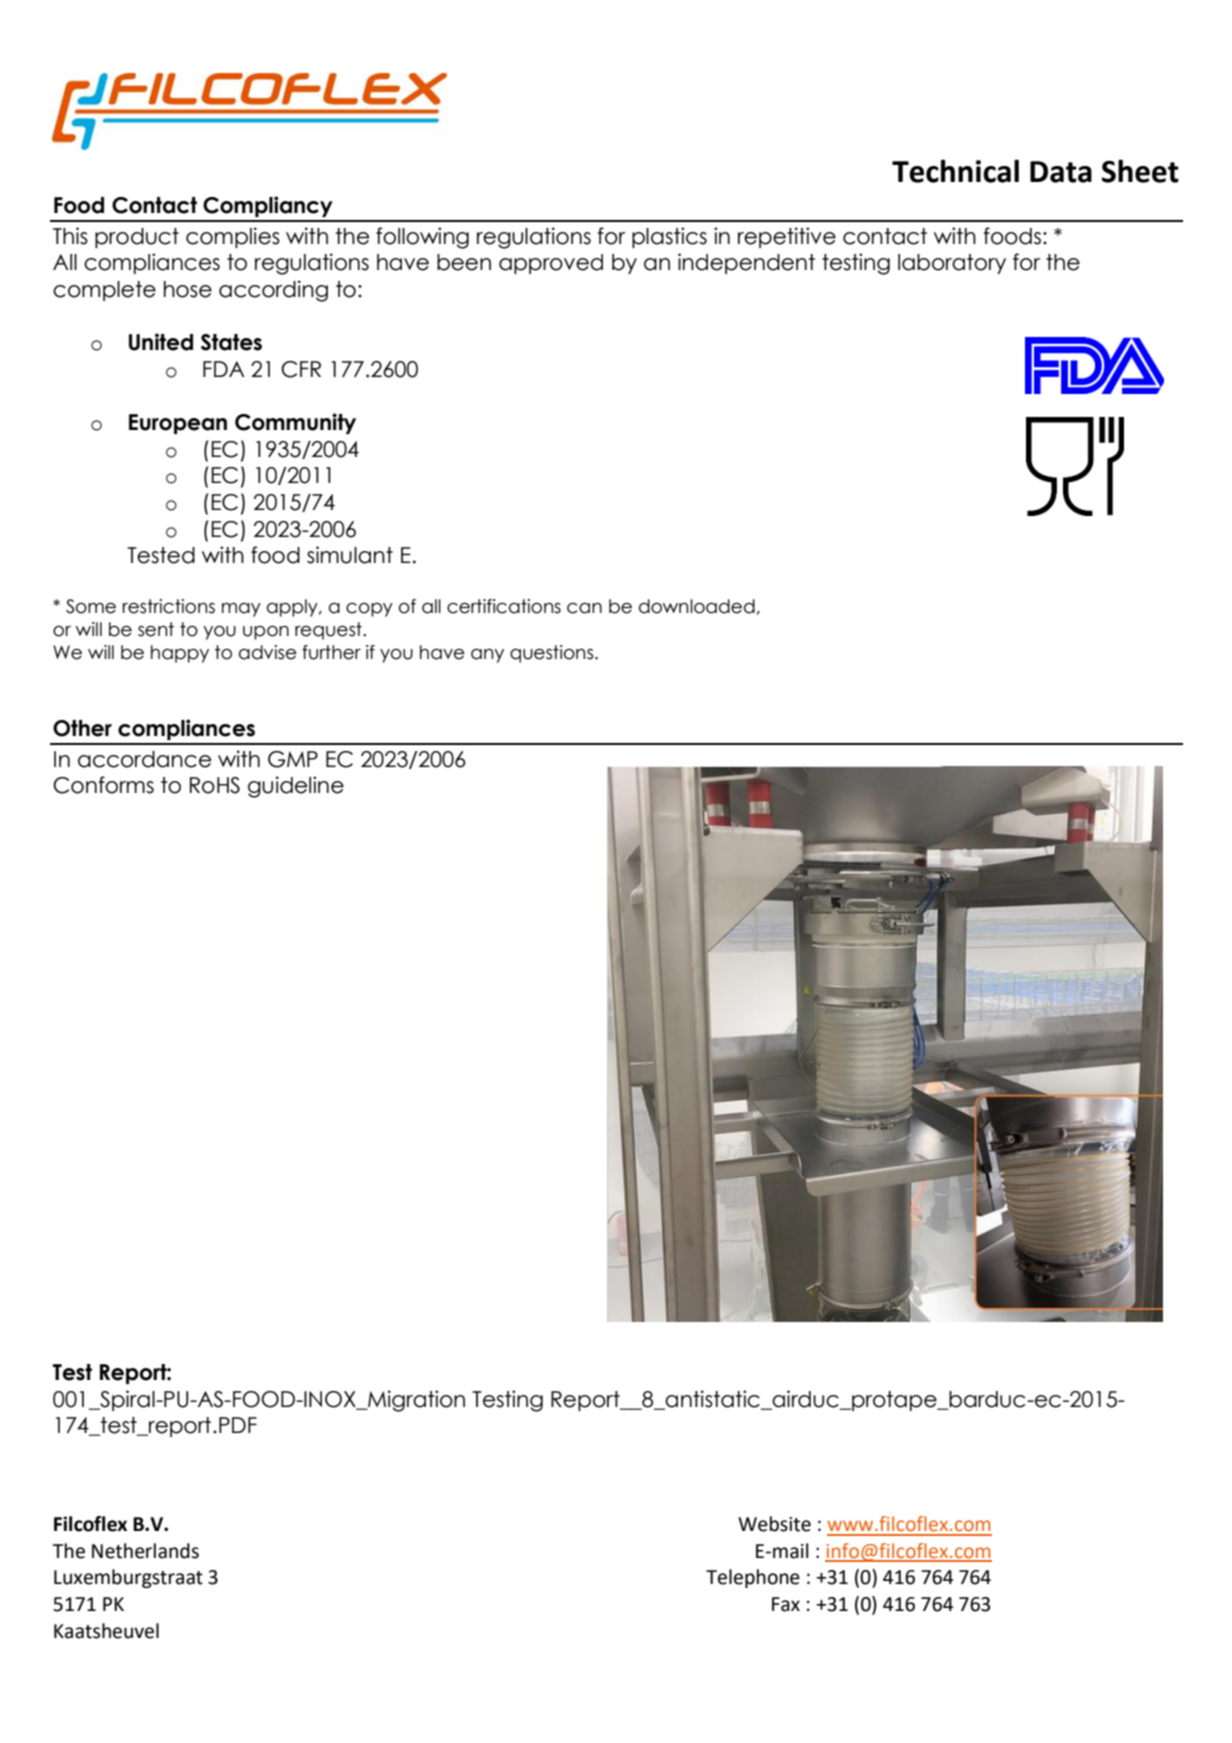 The image size is (1232, 1743). I want to click on guideline, so click(296, 787).
